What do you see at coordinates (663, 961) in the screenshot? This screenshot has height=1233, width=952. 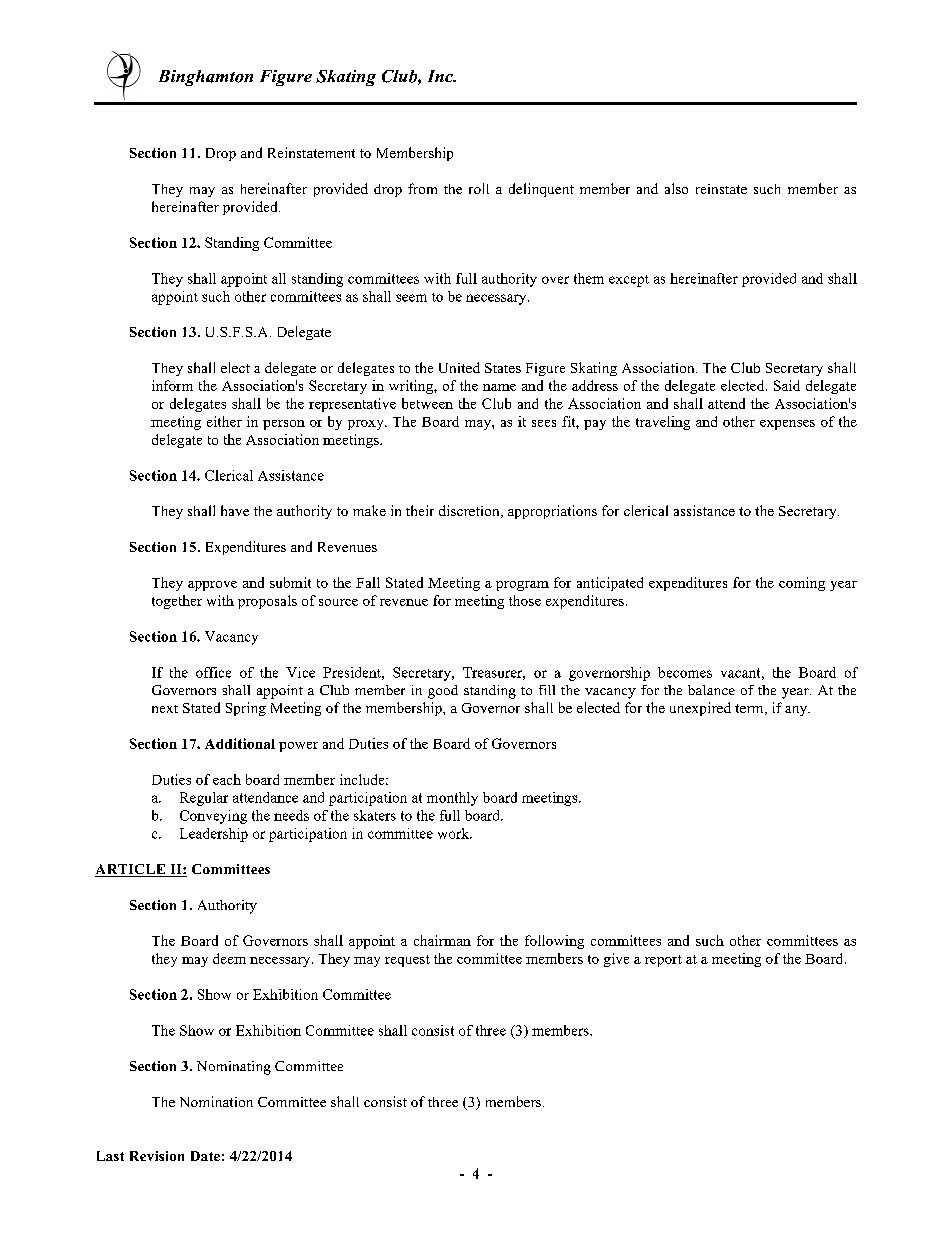 I see `report` at bounding box center [663, 961].
